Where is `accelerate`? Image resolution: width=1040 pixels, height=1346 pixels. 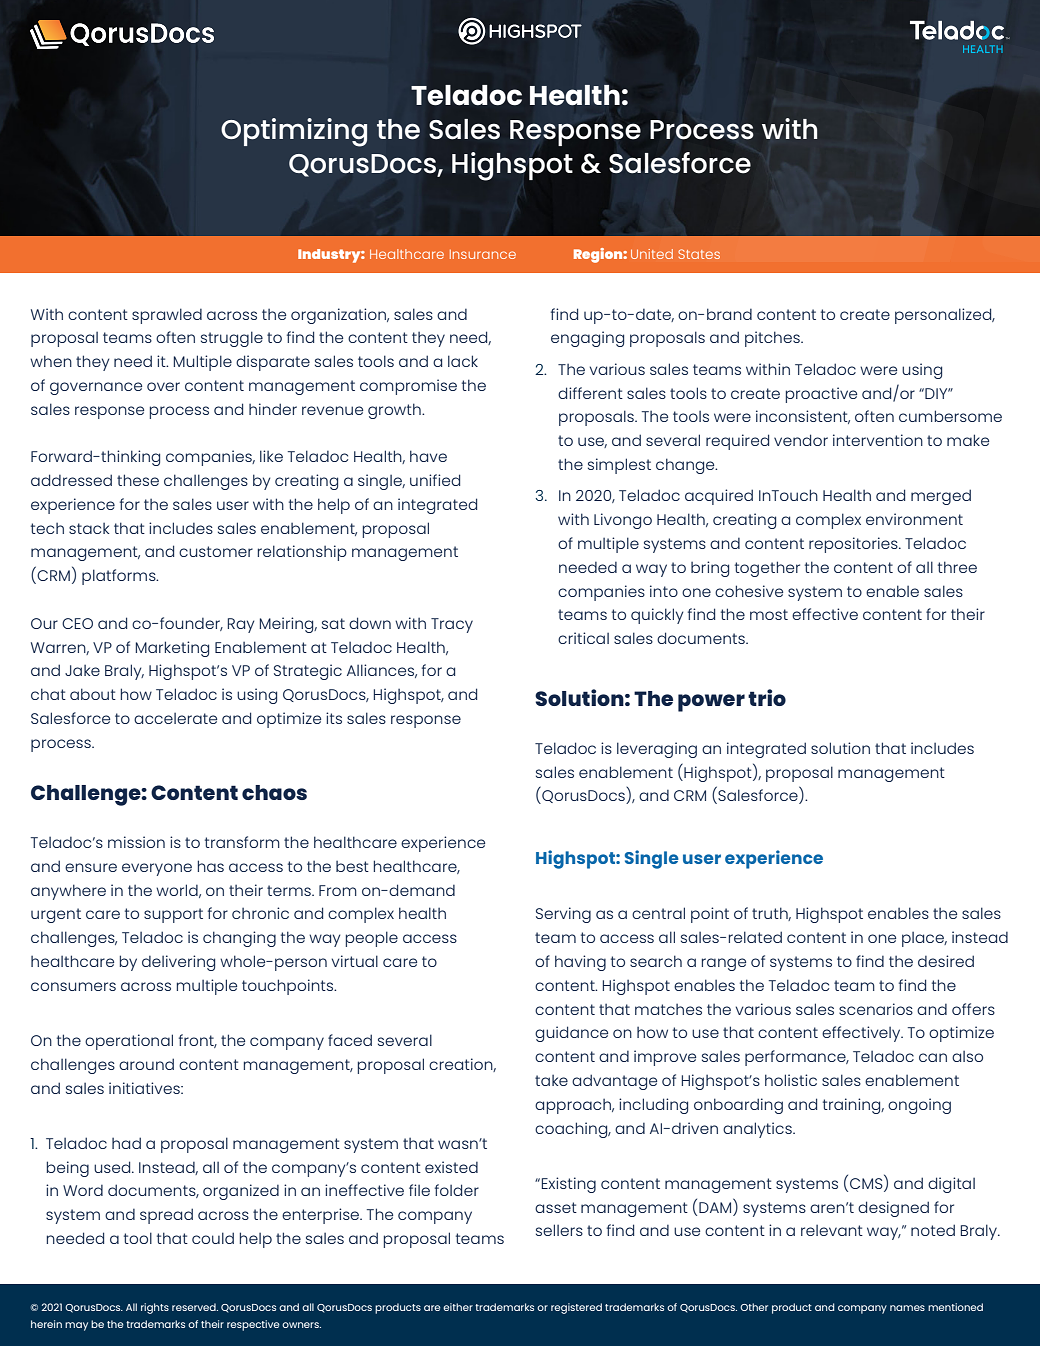
accelerate is located at coordinates (175, 718).
